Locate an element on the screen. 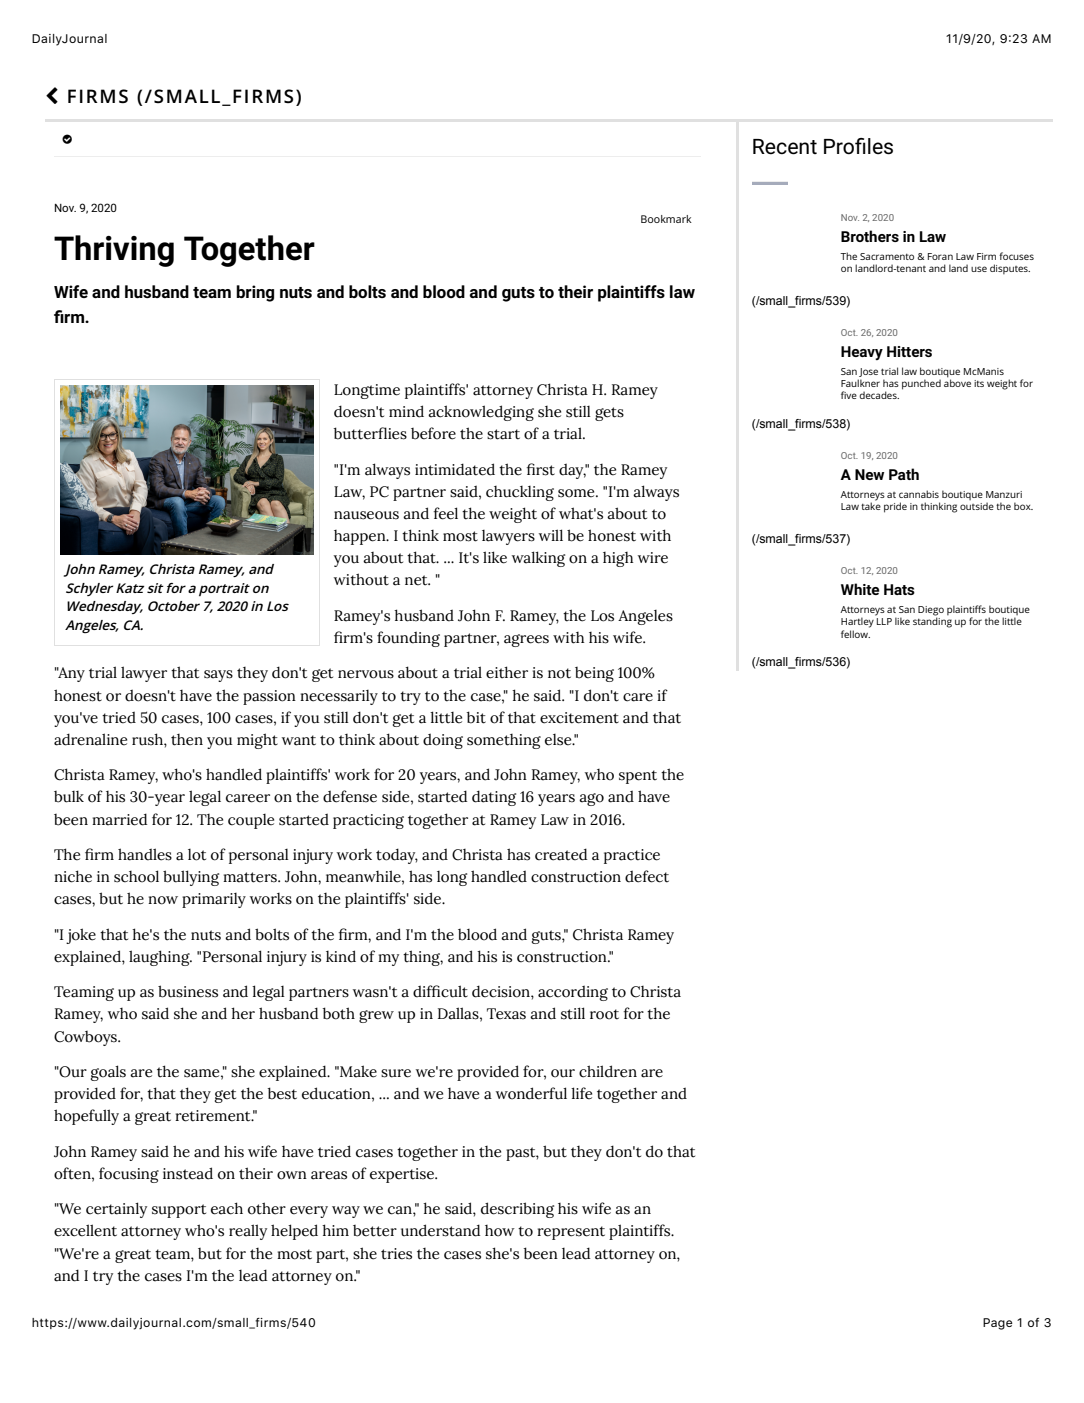  Thriving is located at coordinates (114, 251).
